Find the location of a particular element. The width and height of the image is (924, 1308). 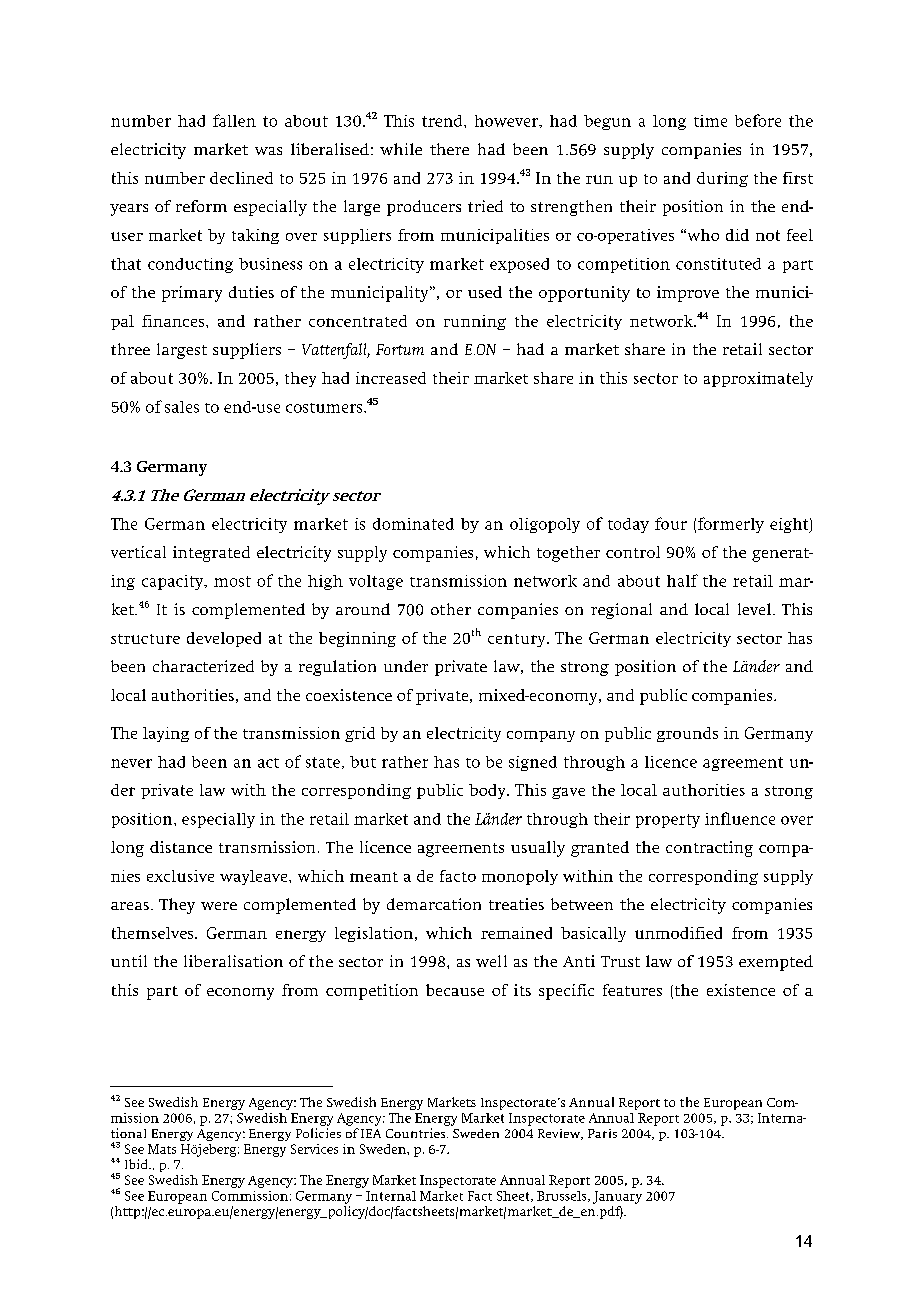

Mats is located at coordinates (162, 1149).
